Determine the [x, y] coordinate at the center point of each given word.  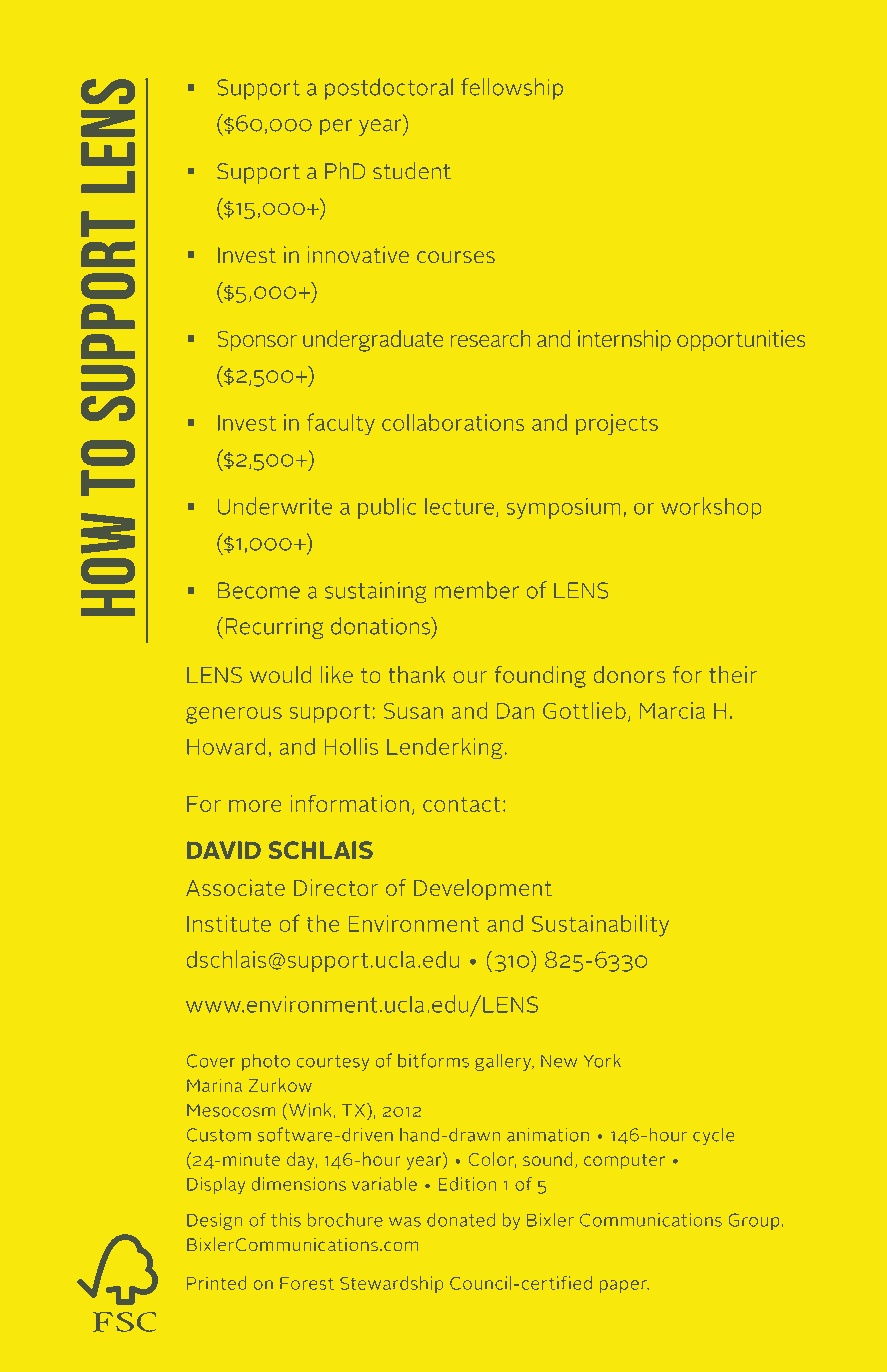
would [280, 674]
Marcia [672, 710]
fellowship [512, 89]
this [286, 1220]
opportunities [741, 340]
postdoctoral [389, 89]
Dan [515, 711]
